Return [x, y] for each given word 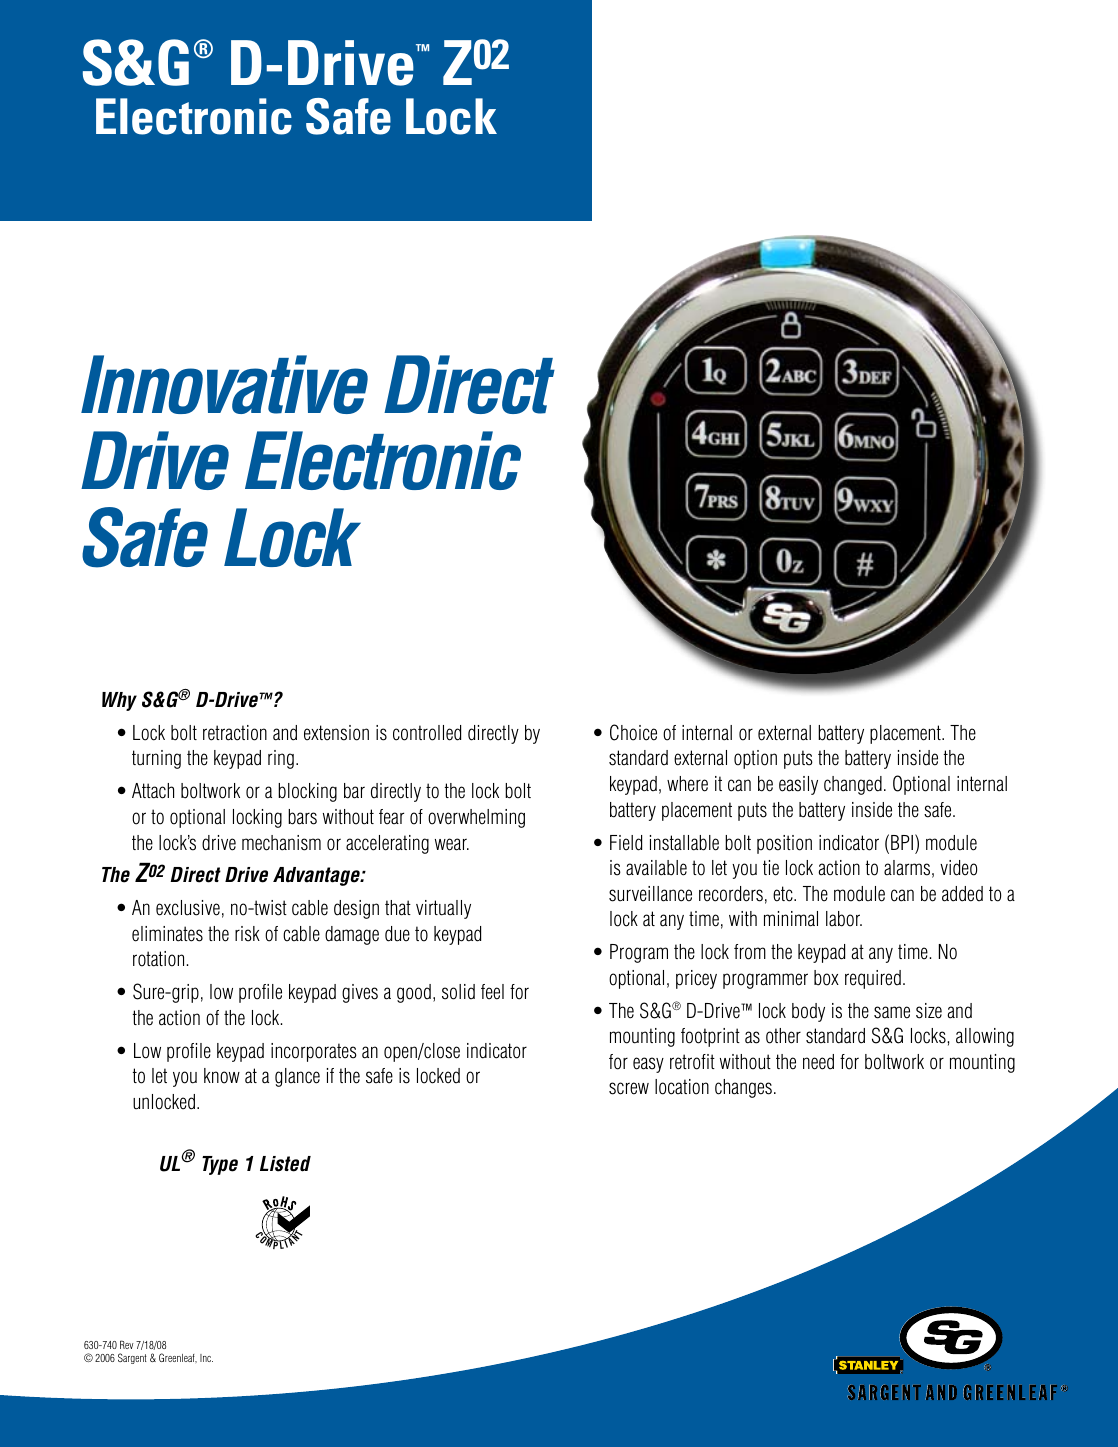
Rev [126, 1344]
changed [853, 785]
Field [626, 843]
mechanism [281, 843]
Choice [633, 732]
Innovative [224, 384]
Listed [285, 1164]
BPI [902, 842]
